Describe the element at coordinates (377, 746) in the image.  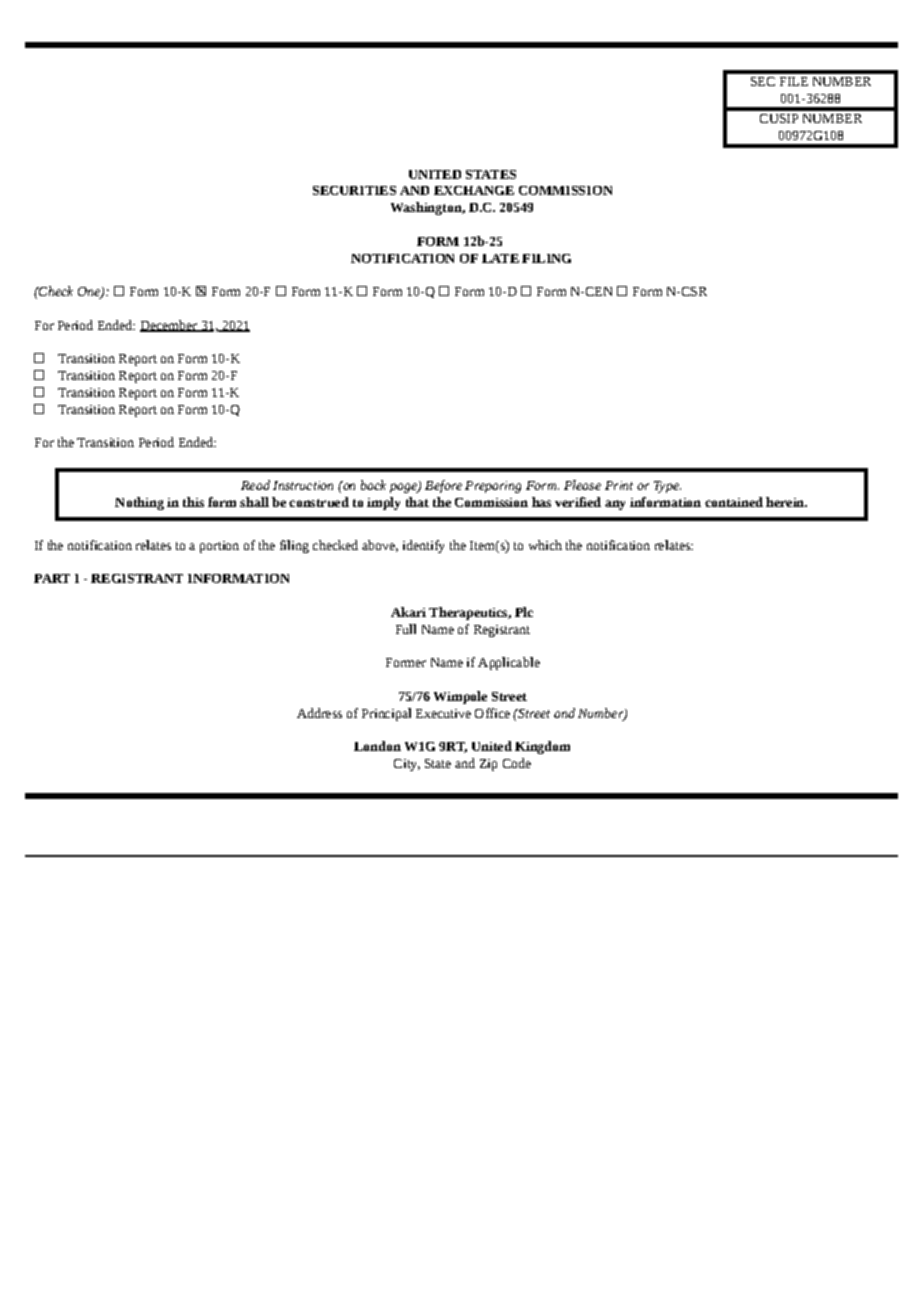
I see `London` at that location.
